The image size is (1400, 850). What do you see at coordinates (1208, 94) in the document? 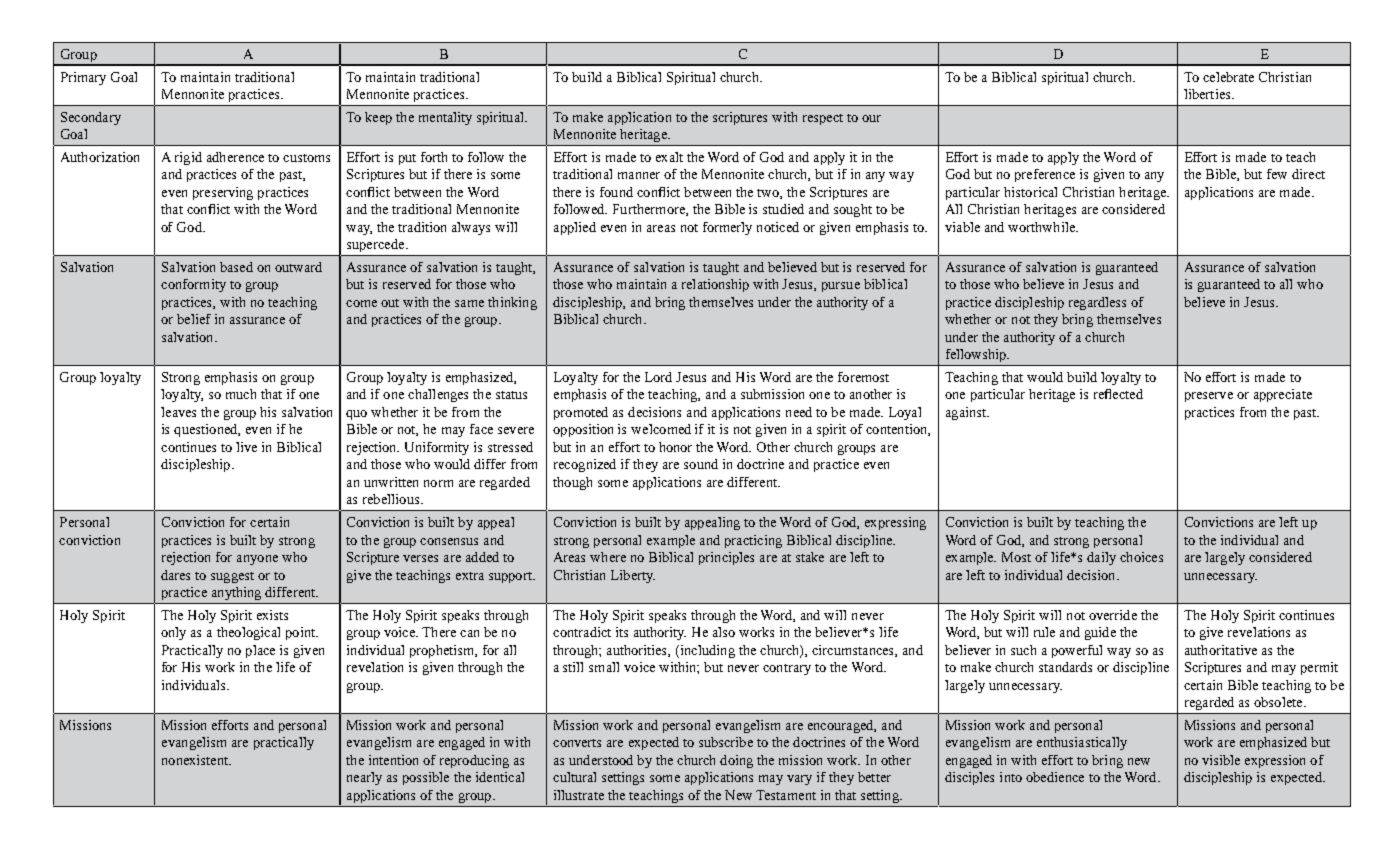
I see `liberties` at bounding box center [1208, 94].
